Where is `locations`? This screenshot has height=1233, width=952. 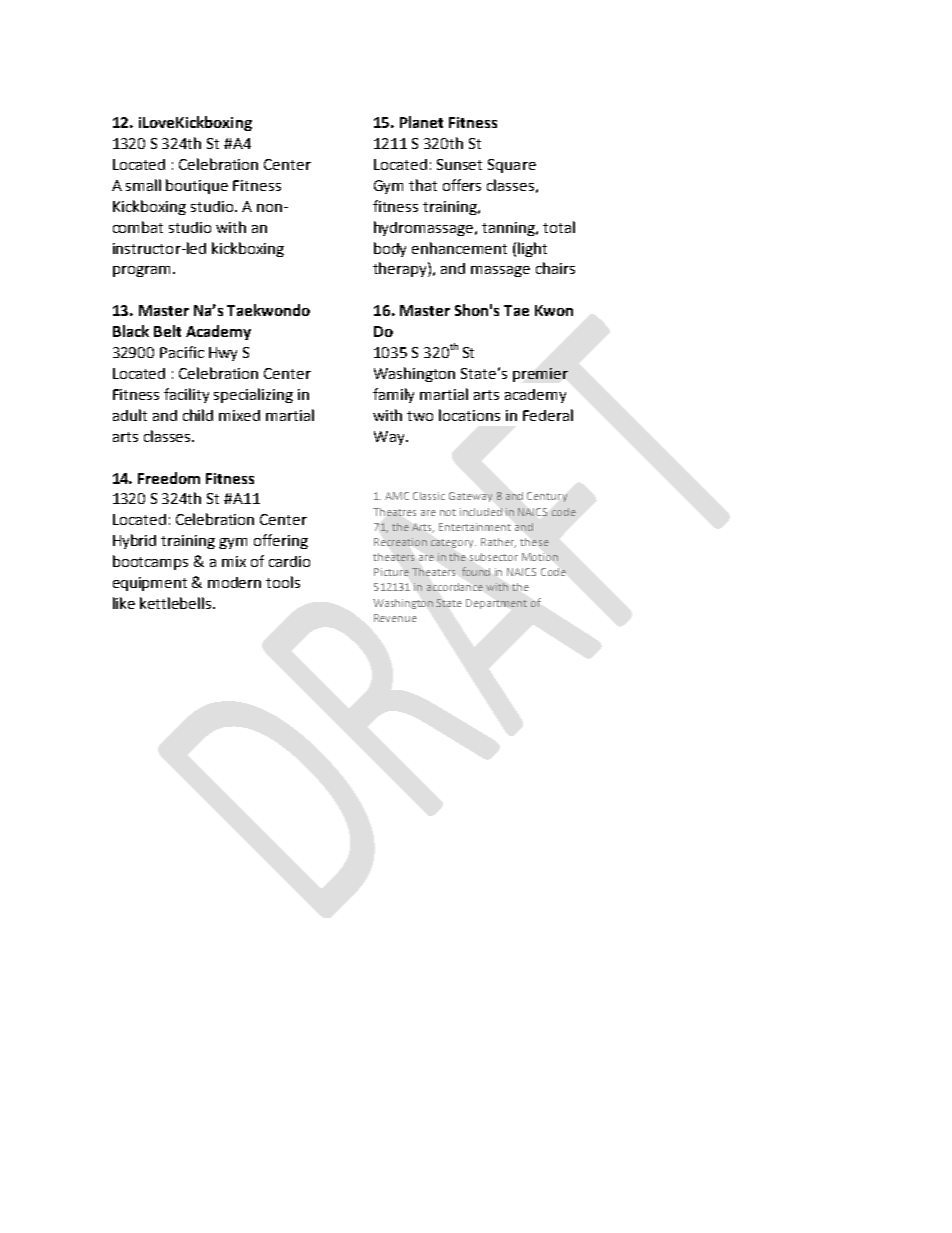 locations is located at coordinates (469, 415).
